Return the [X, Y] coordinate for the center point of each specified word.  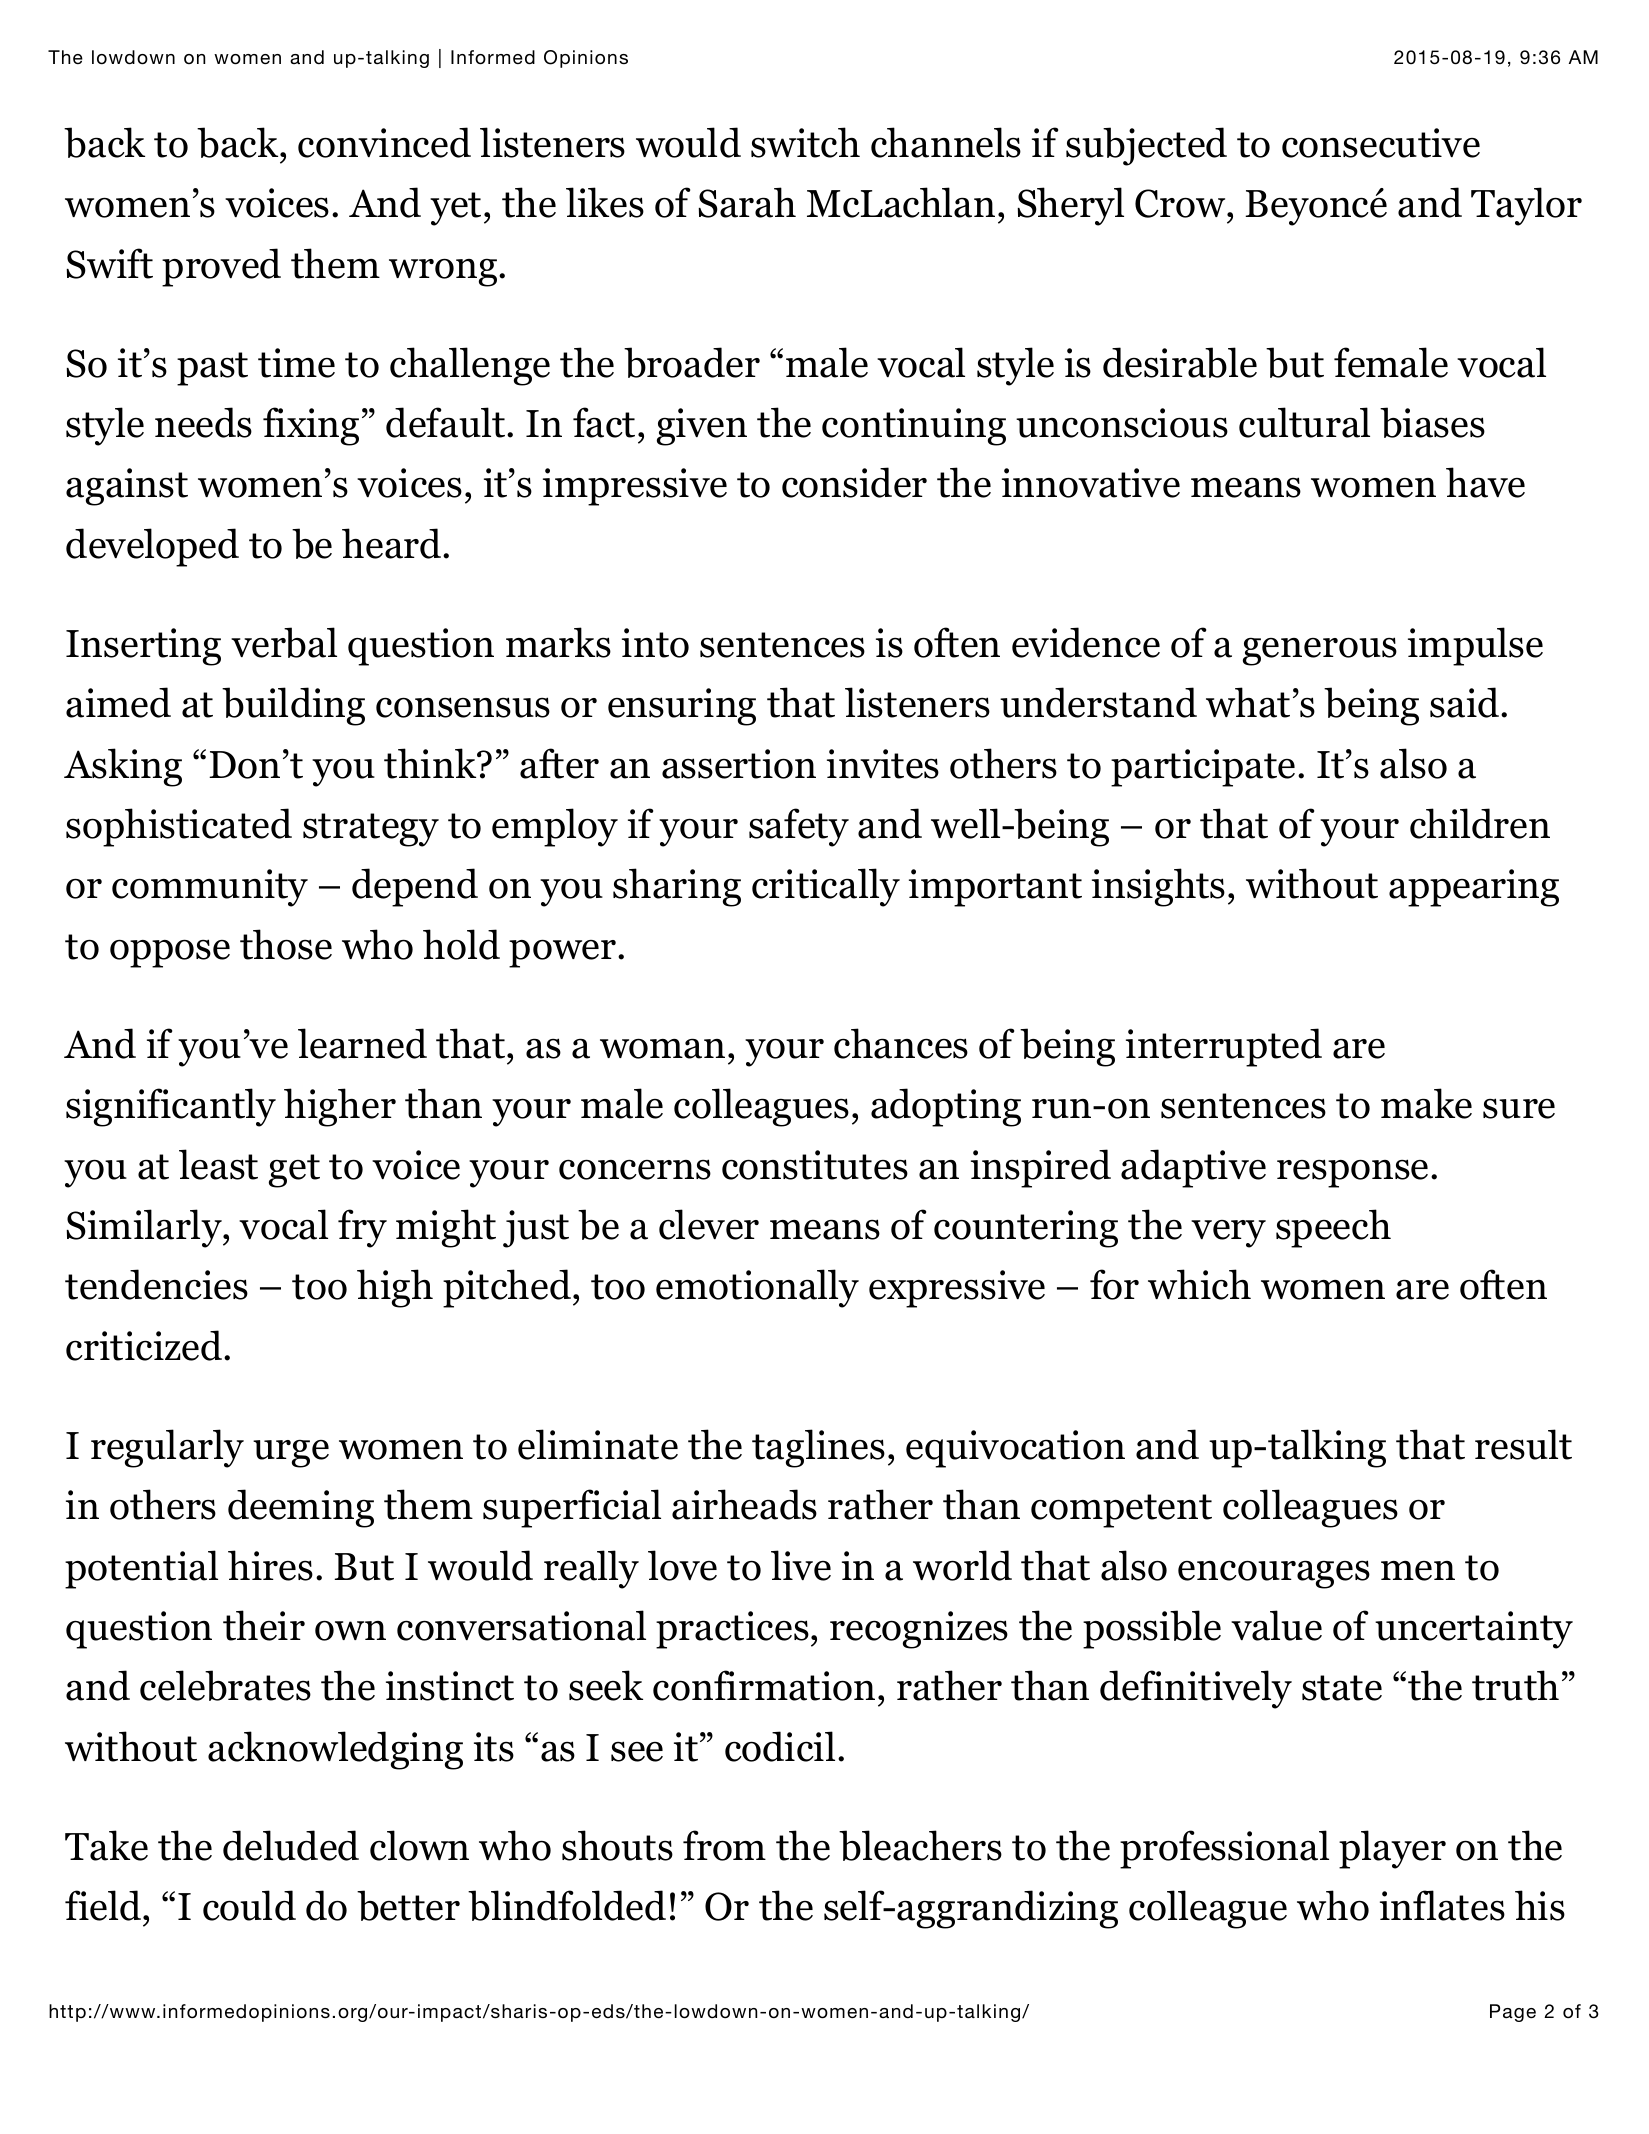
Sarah [747, 202]
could [249, 1905]
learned [362, 1043]
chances [901, 1043]
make [1426, 1103]
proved [221, 267]
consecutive [1381, 143]
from [724, 1845]
